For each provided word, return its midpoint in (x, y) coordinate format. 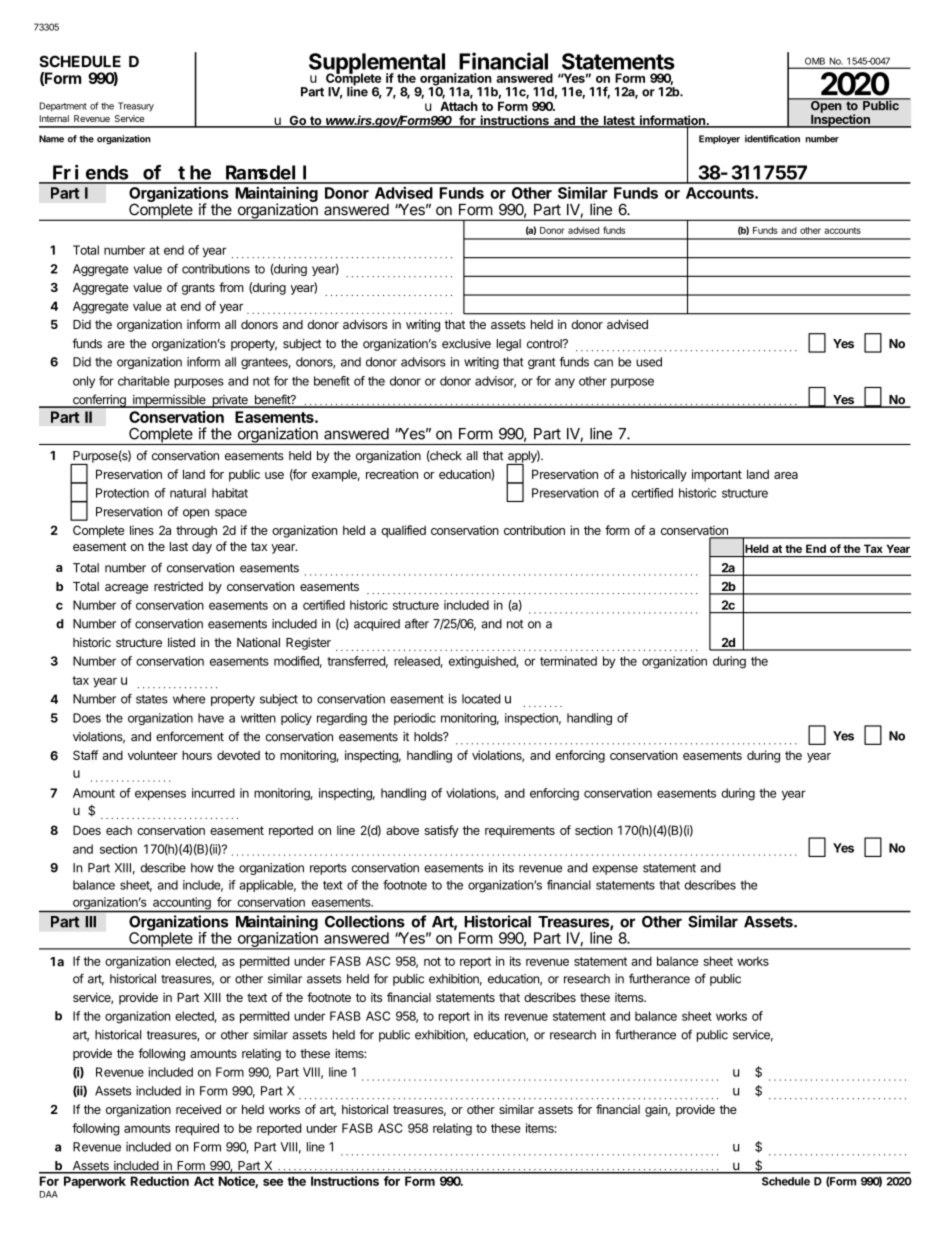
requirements (520, 831)
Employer (719, 139)
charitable (144, 381)
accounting (182, 904)
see (273, 1182)
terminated (568, 661)
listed (181, 642)
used (649, 362)
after (417, 623)
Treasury (136, 107)
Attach (459, 106)
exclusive (466, 344)
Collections (364, 921)
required (197, 1129)
